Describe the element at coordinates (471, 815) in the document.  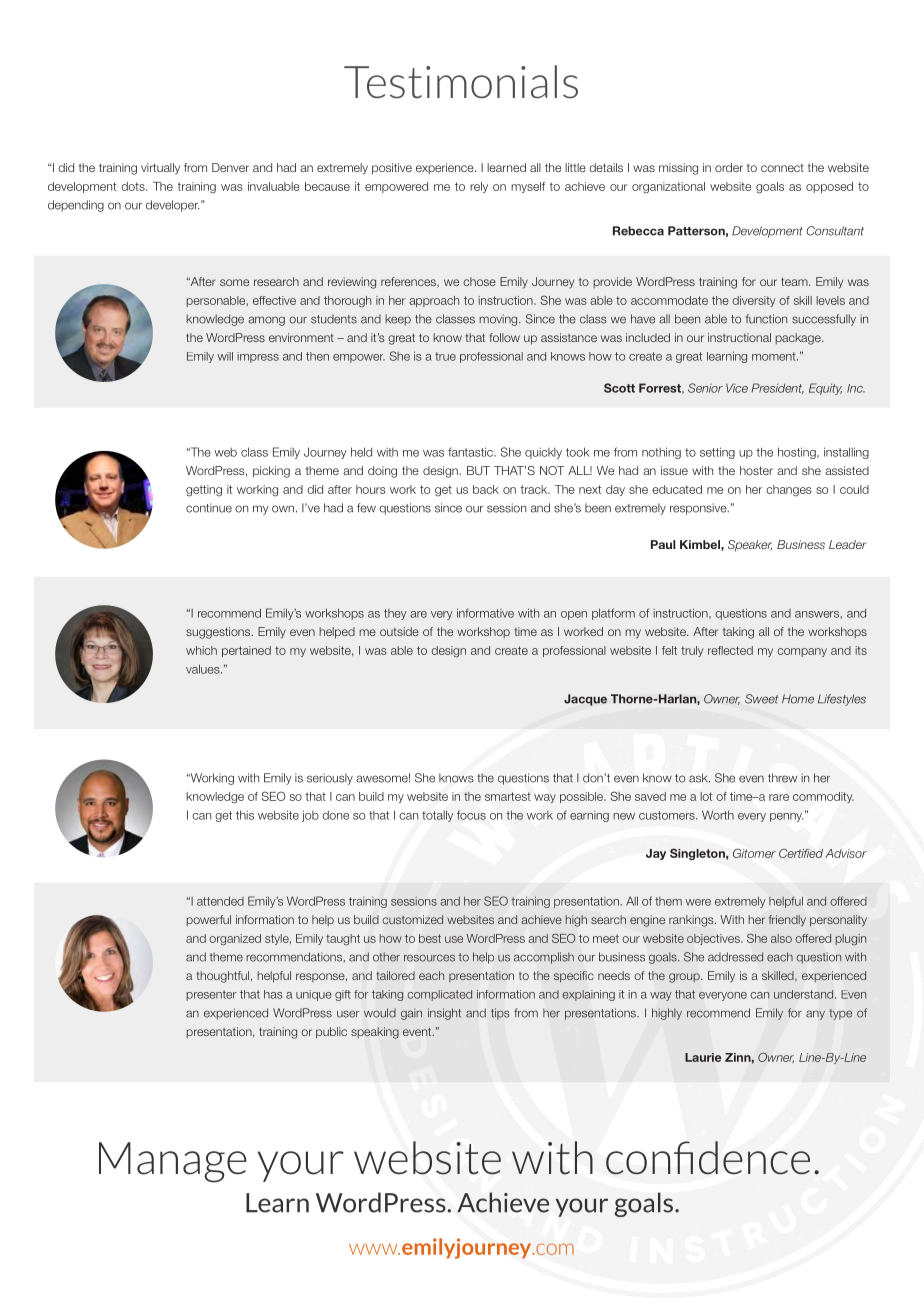
I see `focus` at that location.
